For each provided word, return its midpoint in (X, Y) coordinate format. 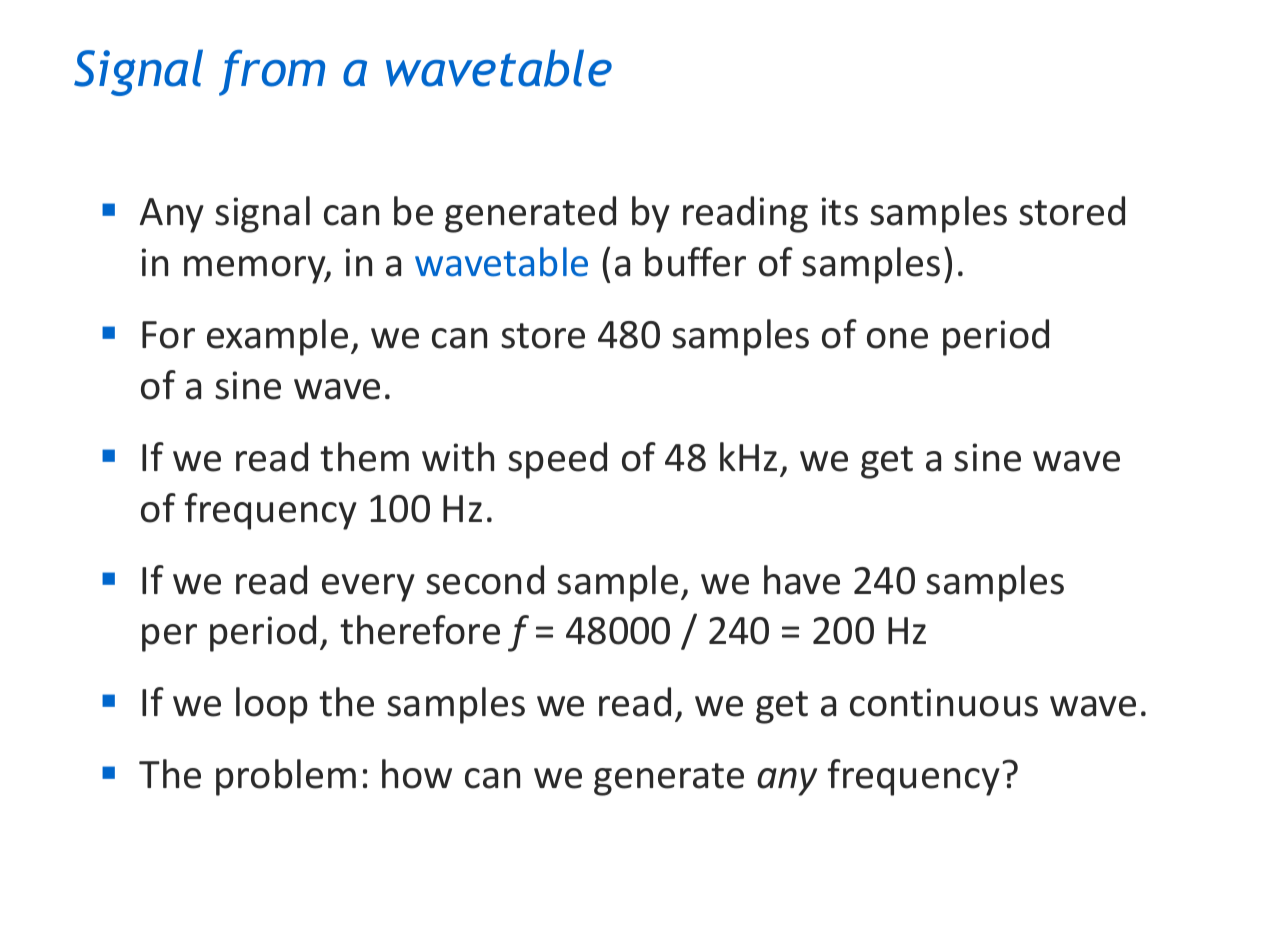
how (417, 774)
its (840, 211)
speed (557, 460)
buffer (695, 262)
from (272, 73)
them (364, 457)
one (897, 338)
